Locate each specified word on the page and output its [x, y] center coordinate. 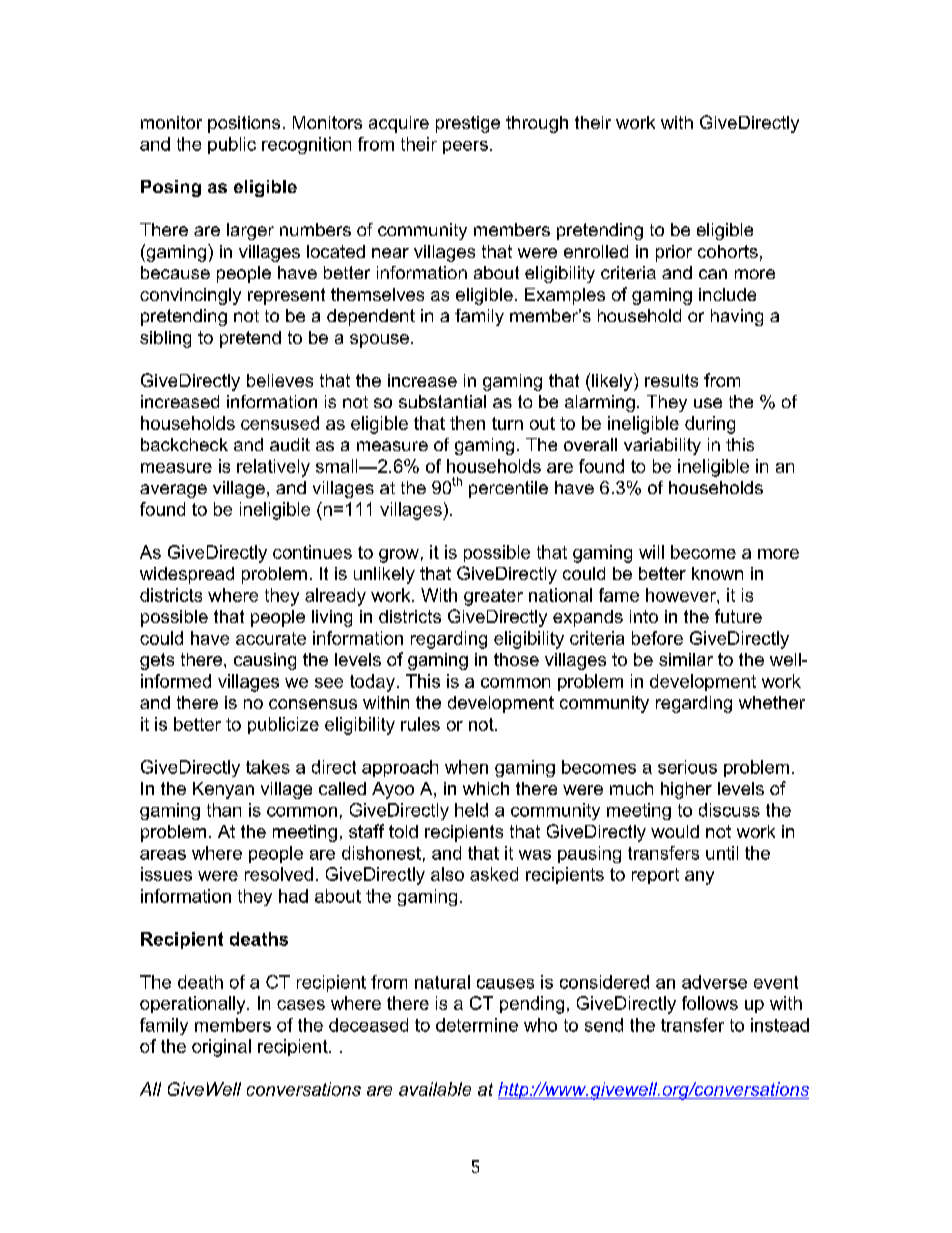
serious [687, 767]
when [466, 767]
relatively [273, 468]
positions [244, 124]
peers [465, 147]
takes [268, 767]
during [710, 425]
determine [477, 1025]
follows [710, 1003]
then [467, 423]
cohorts [728, 251]
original [221, 1048]
